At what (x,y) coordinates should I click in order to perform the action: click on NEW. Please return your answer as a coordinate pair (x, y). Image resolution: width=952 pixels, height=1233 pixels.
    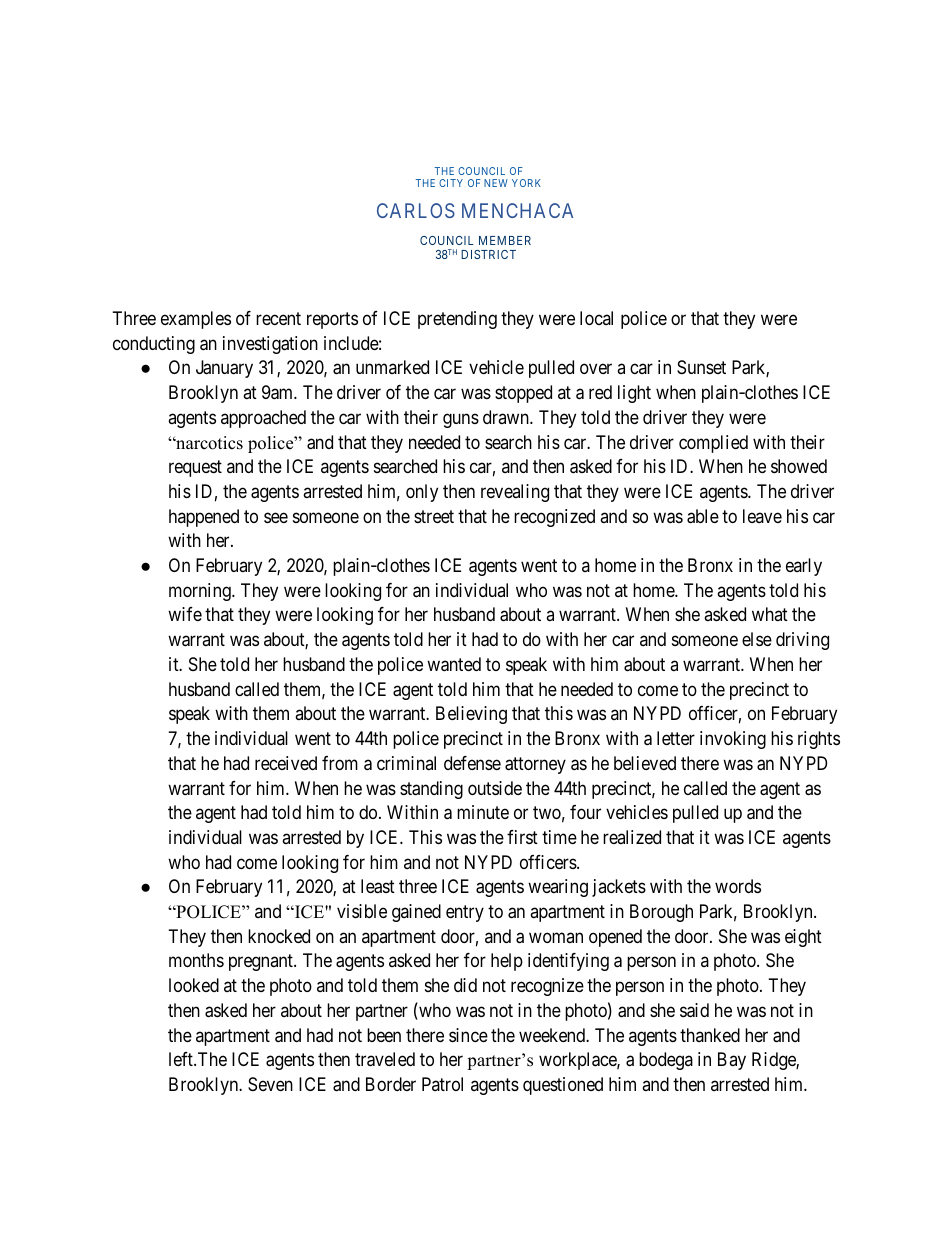
    Looking at the image, I should click on (496, 183).
